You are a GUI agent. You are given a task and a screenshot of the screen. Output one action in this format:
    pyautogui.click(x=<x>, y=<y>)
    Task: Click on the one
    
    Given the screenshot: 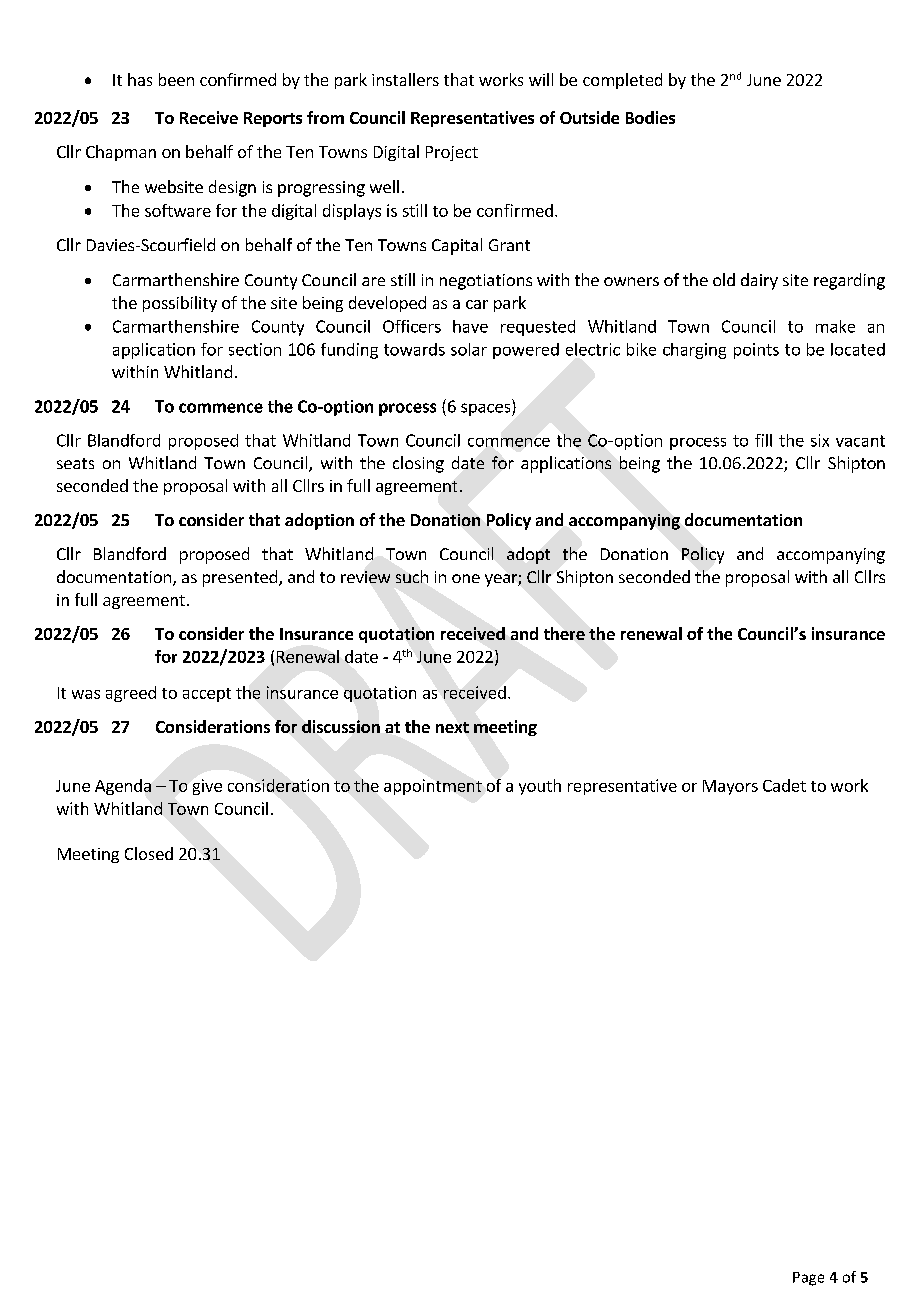 What is the action you would take?
    pyautogui.click(x=466, y=578)
